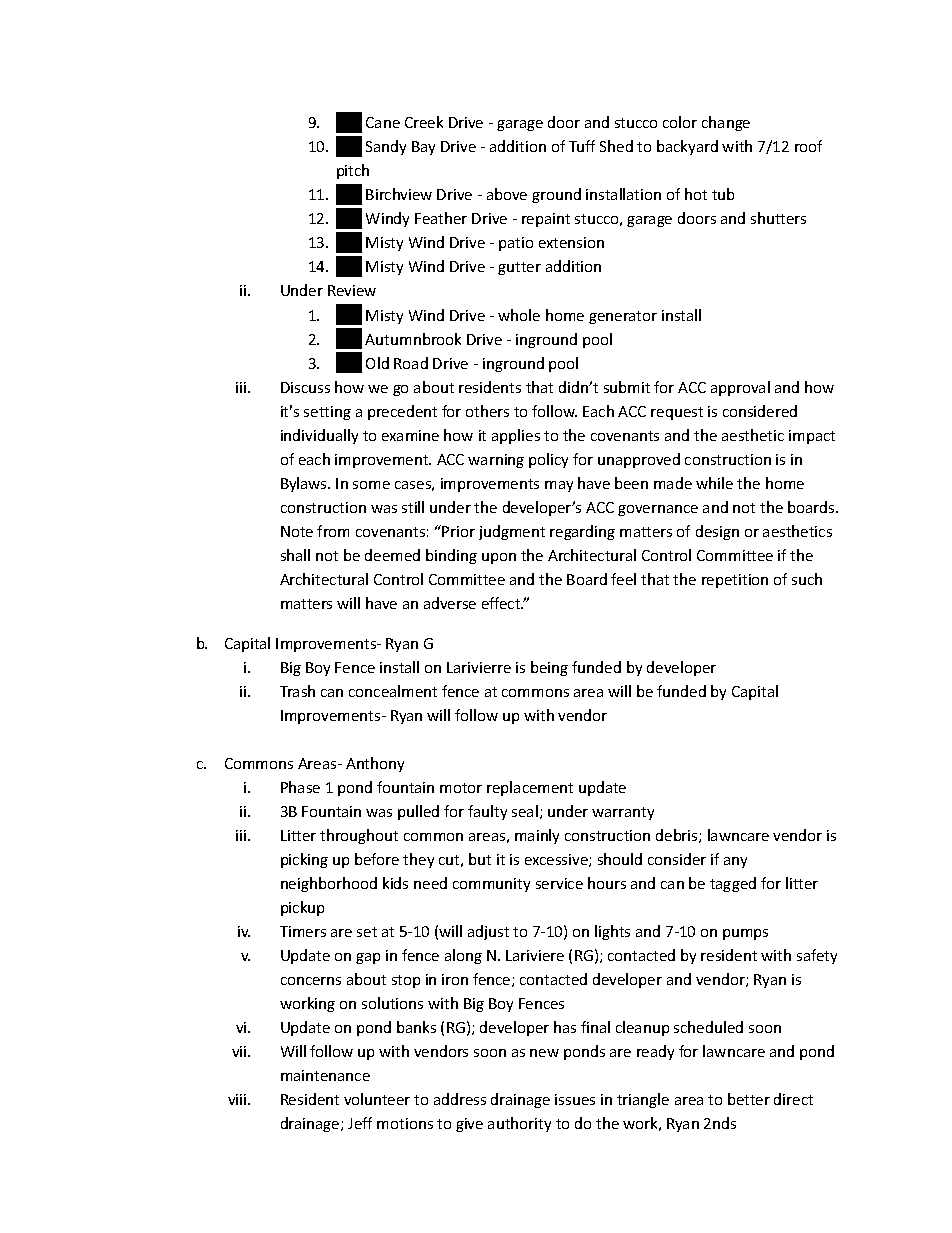 The width and height of the screenshot is (952, 1233). Describe the element at coordinates (507, 194) in the screenshot. I see `above` at that location.
